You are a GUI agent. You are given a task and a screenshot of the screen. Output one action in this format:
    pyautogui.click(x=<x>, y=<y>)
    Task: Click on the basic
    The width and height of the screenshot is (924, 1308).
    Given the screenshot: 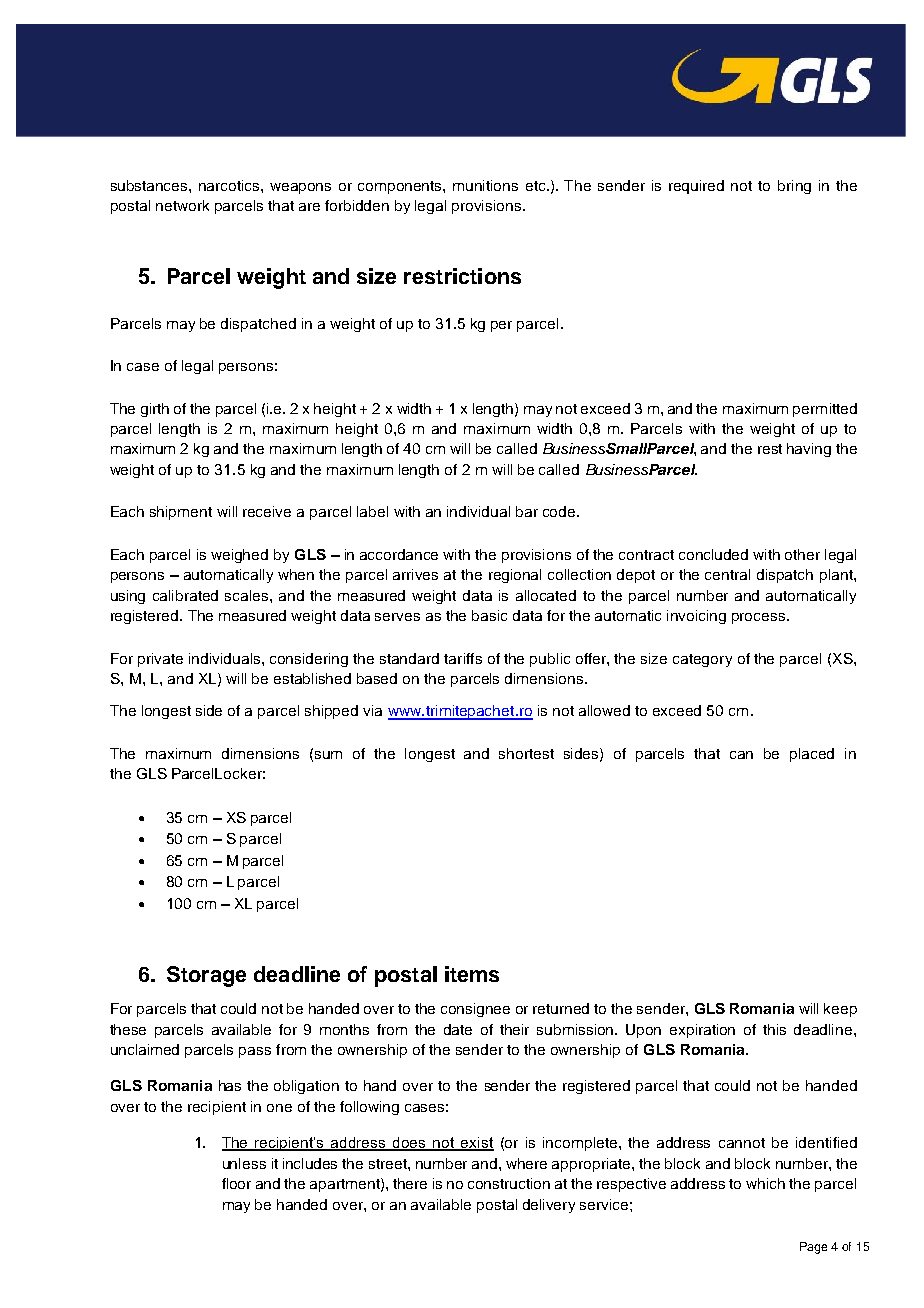 What is the action you would take?
    pyautogui.click(x=489, y=615)
